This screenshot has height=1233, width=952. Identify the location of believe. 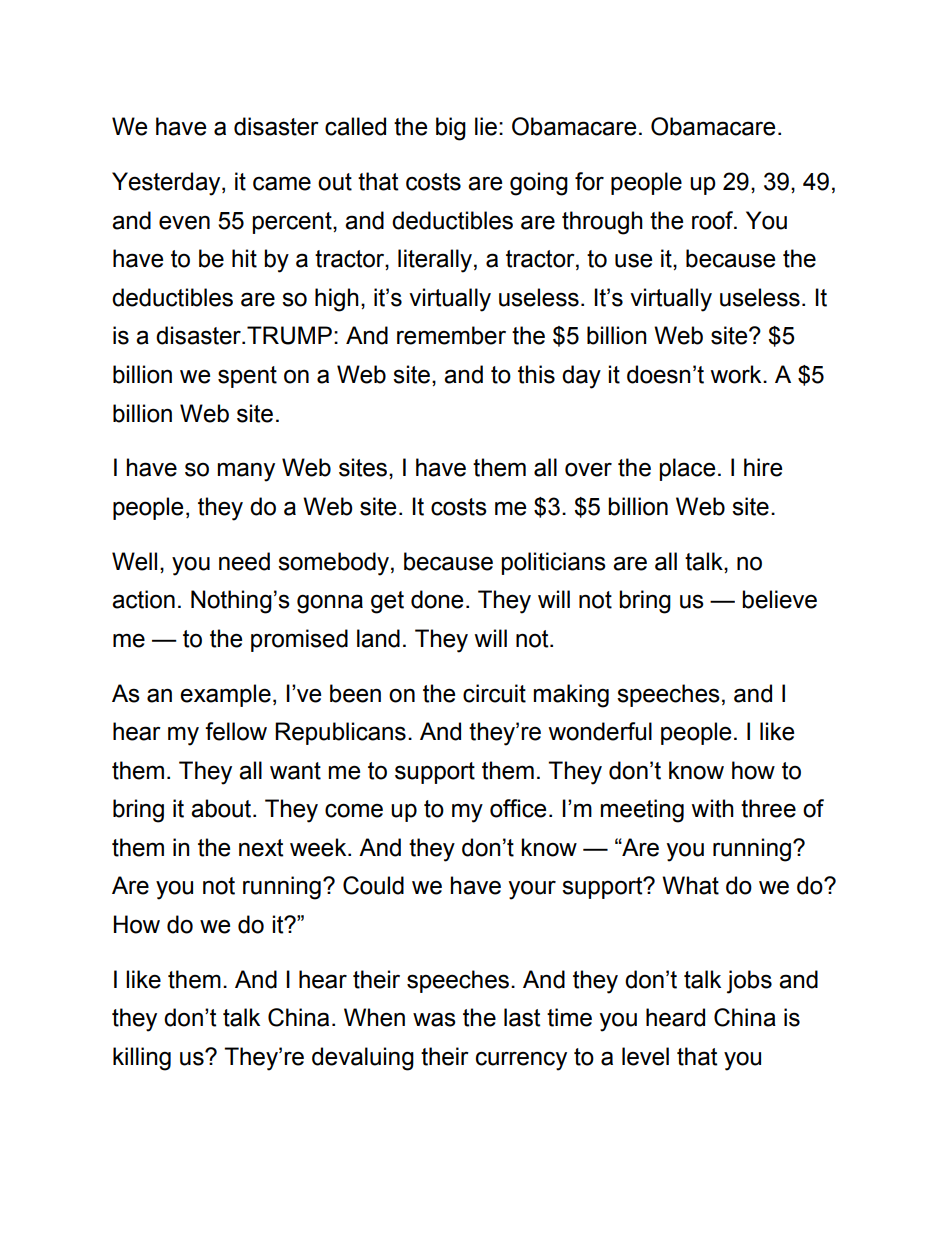
(779, 599).
